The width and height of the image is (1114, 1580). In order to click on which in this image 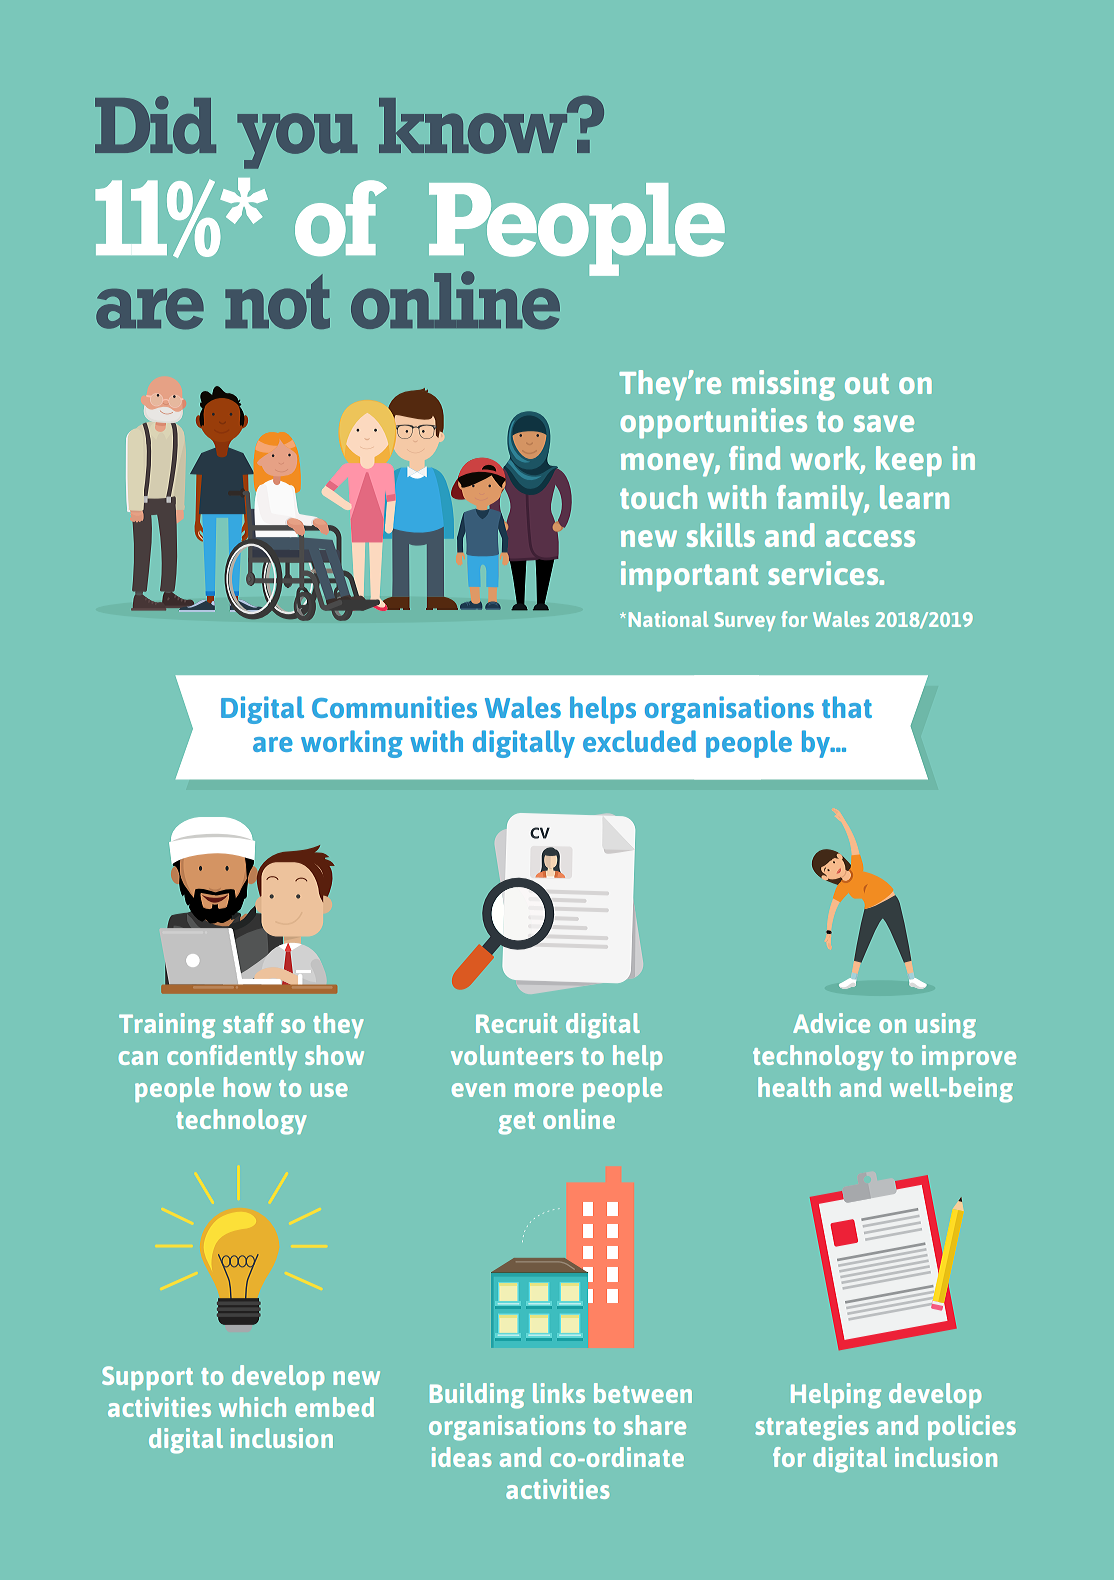, I will do `click(252, 1407)`.
